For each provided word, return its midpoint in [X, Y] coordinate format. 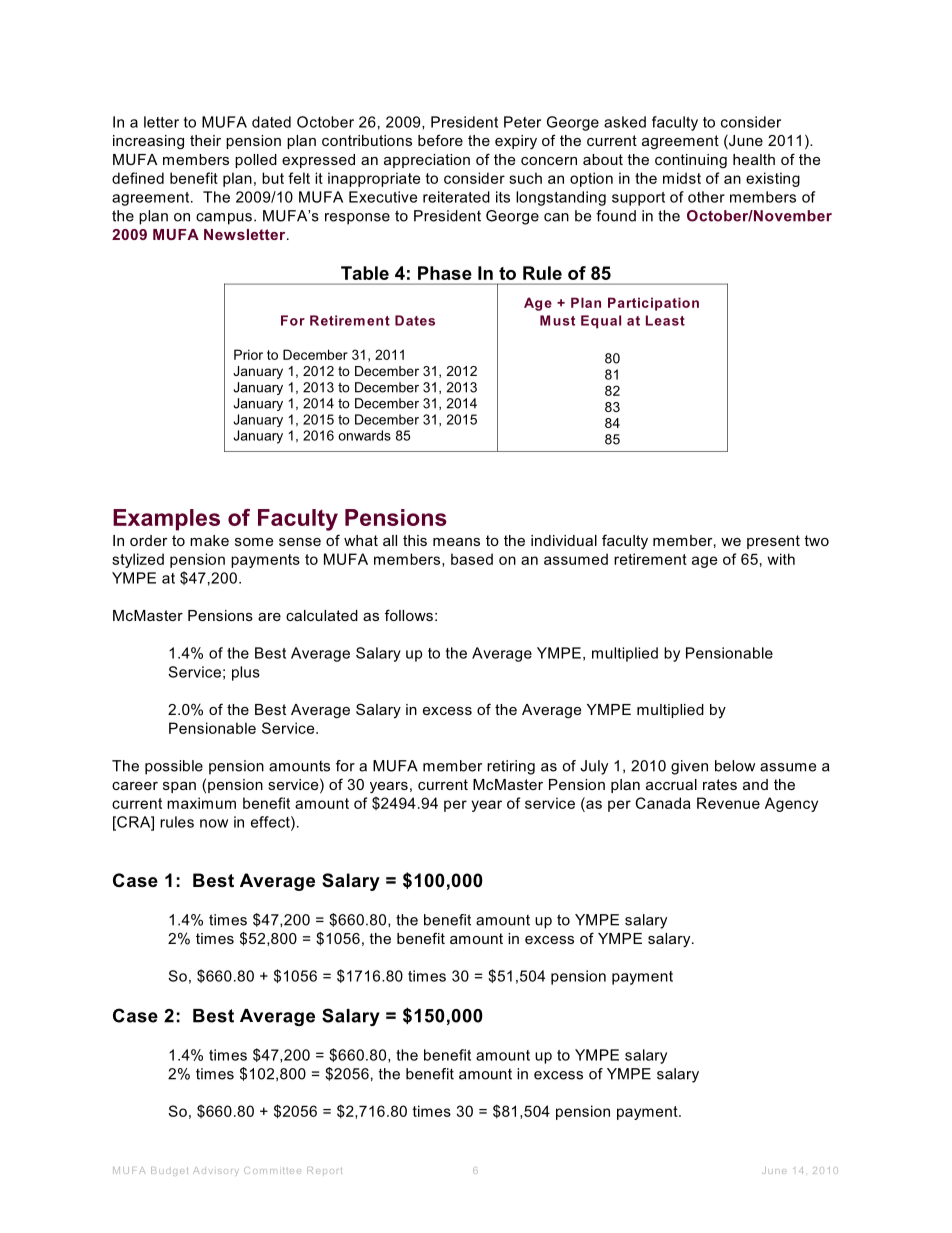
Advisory [216, 1171]
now [214, 823]
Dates [415, 320]
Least [665, 320]
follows [409, 615]
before [440, 140]
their [205, 140]
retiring [511, 767]
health [754, 159]
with [781, 559]
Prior [248, 354]
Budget [169, 1171]
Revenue [728, 803]
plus [246, 673]
